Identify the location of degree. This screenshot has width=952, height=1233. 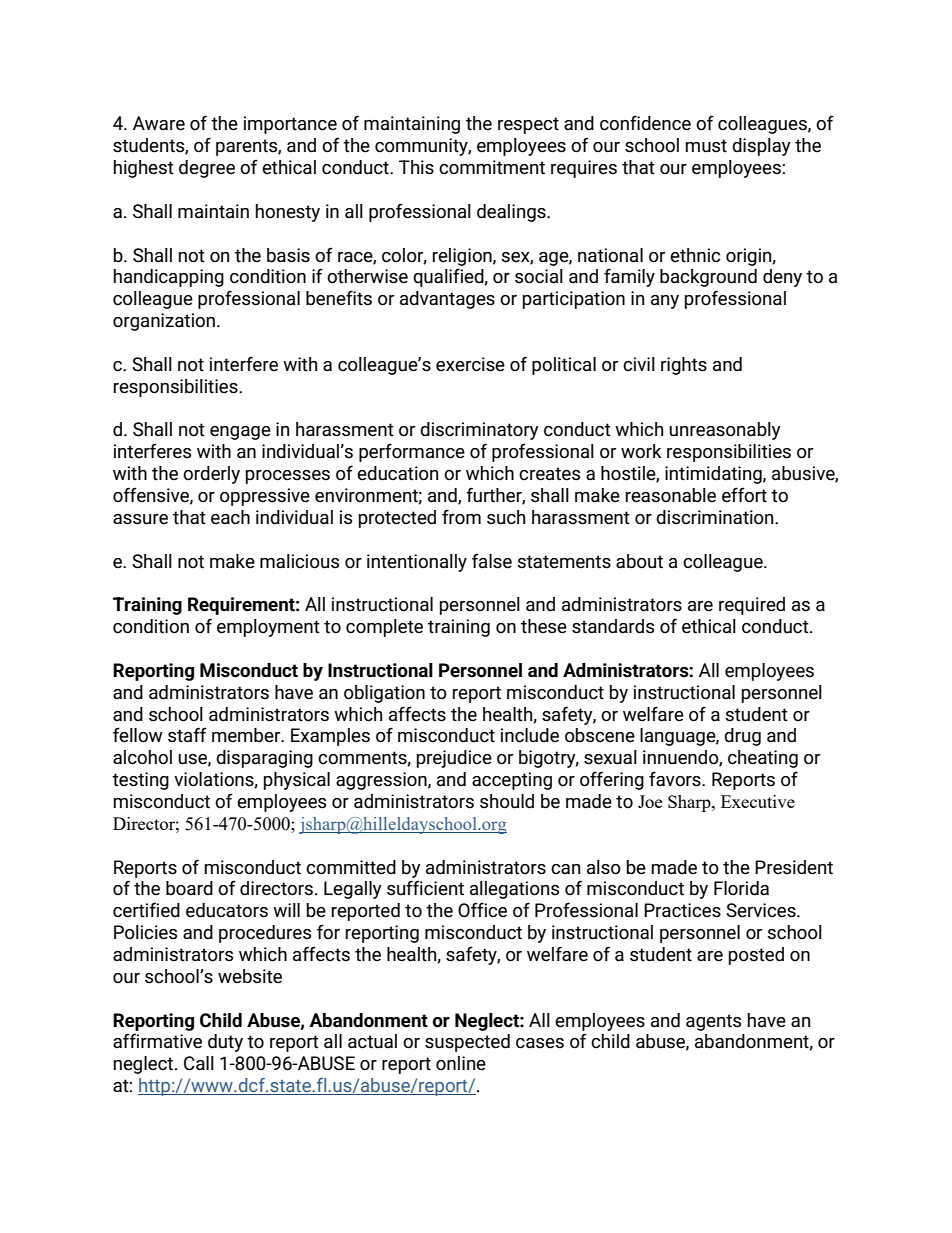
(207, 169).
